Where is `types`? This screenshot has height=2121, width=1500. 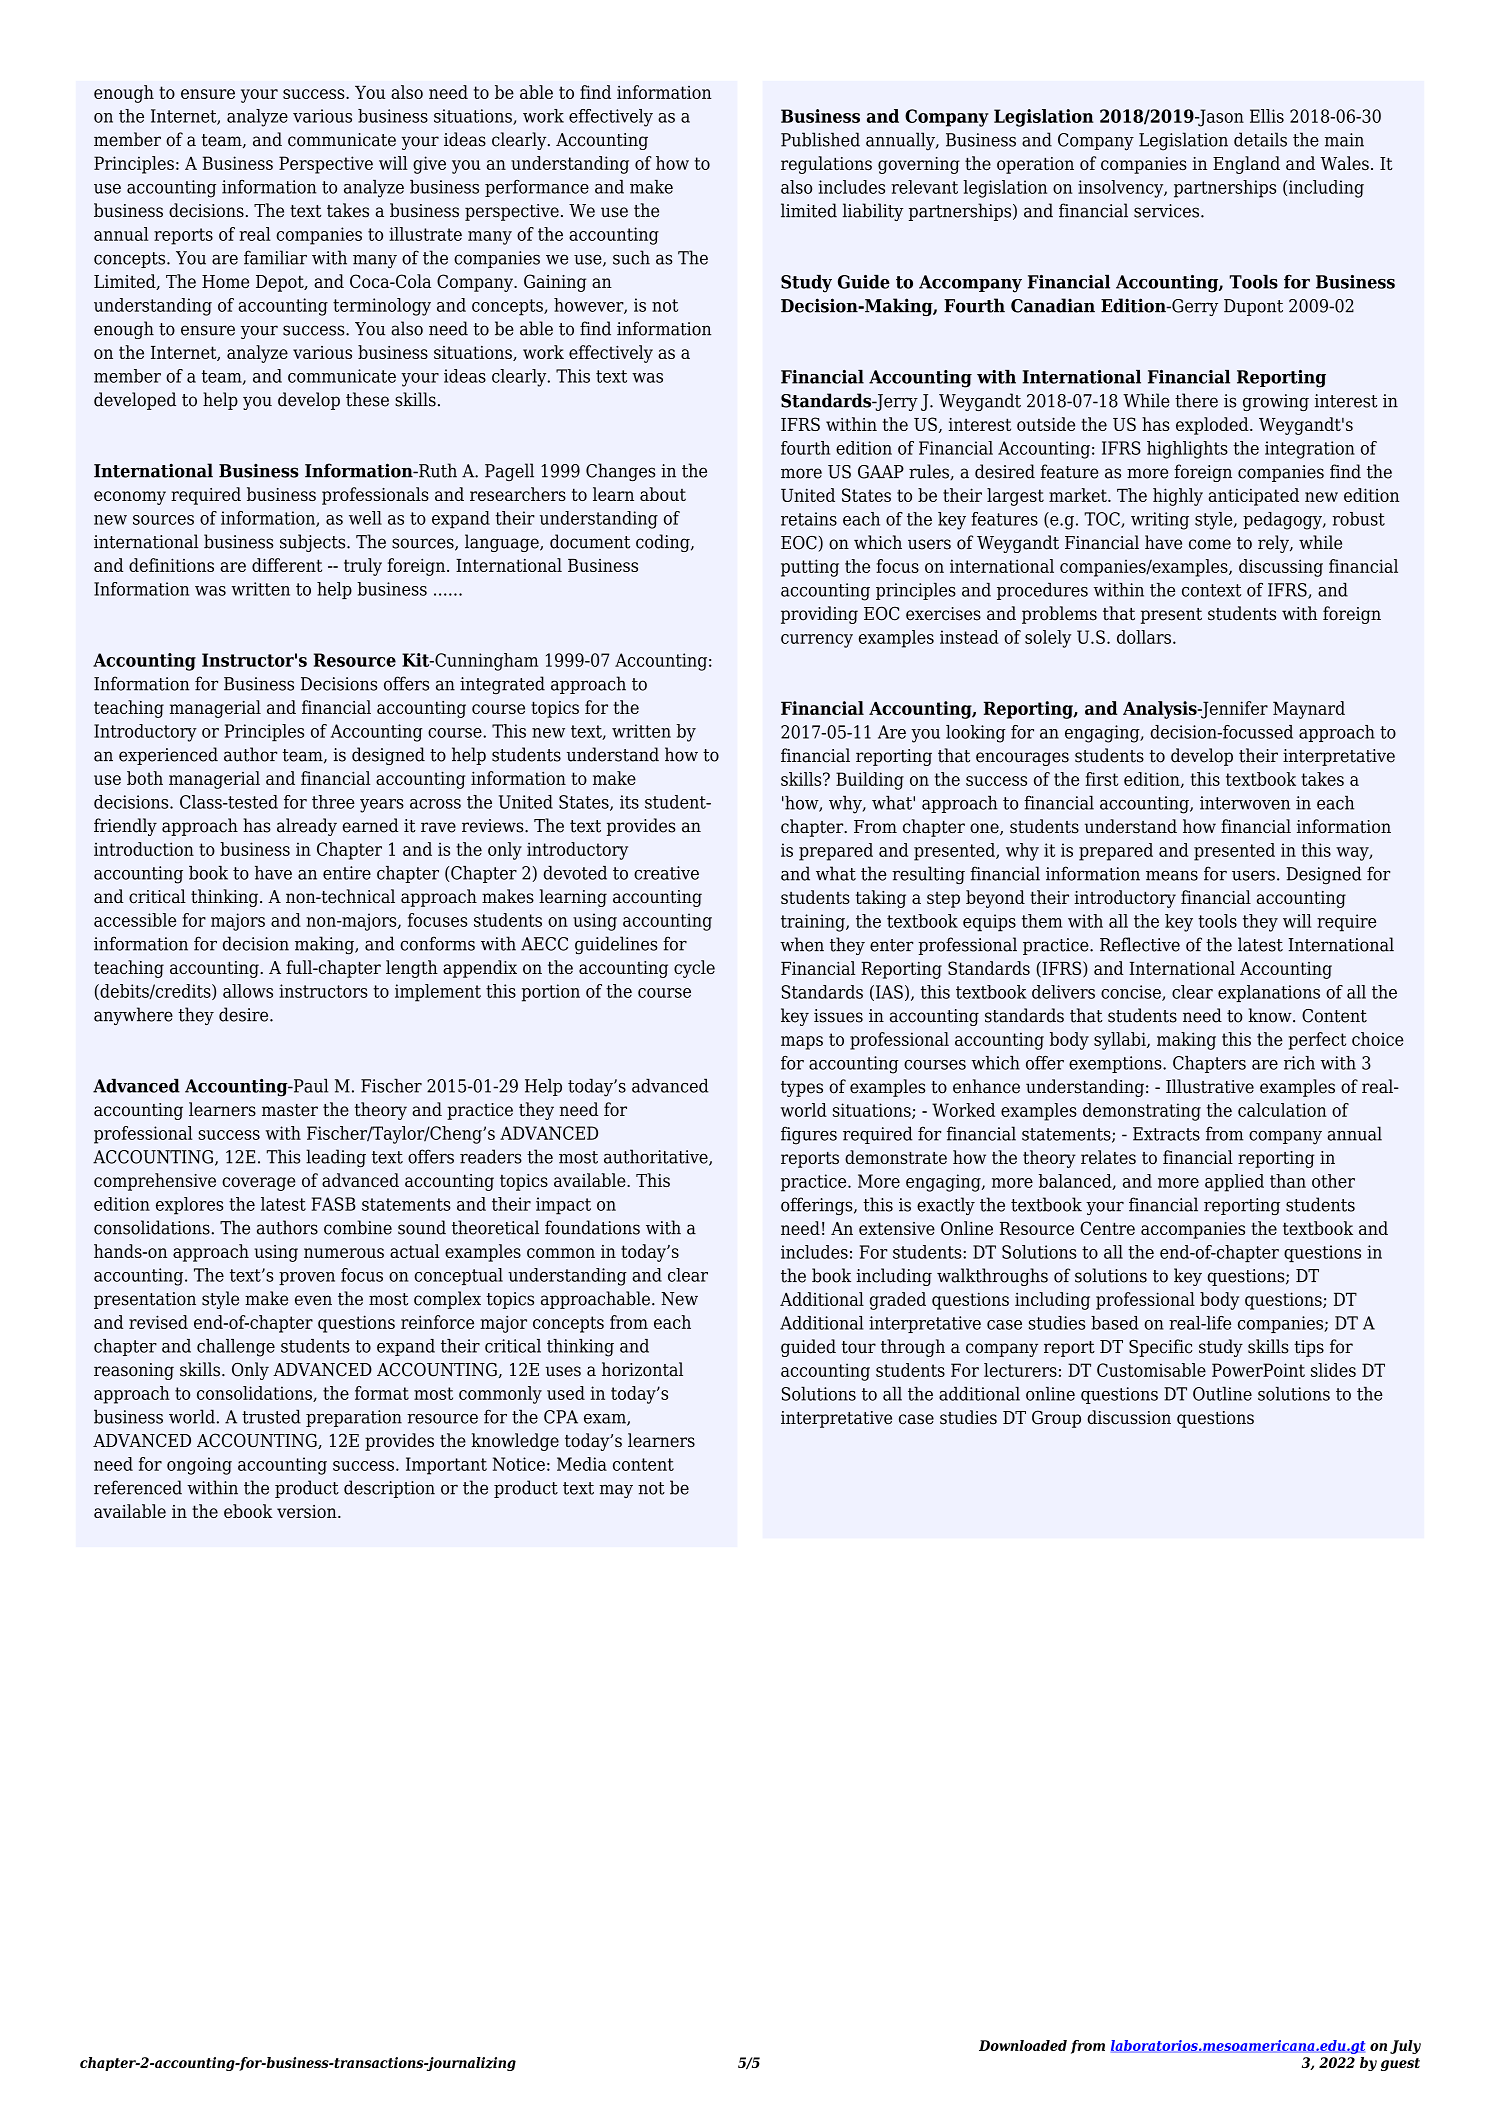
types is located at coordinates (802, 1089).
